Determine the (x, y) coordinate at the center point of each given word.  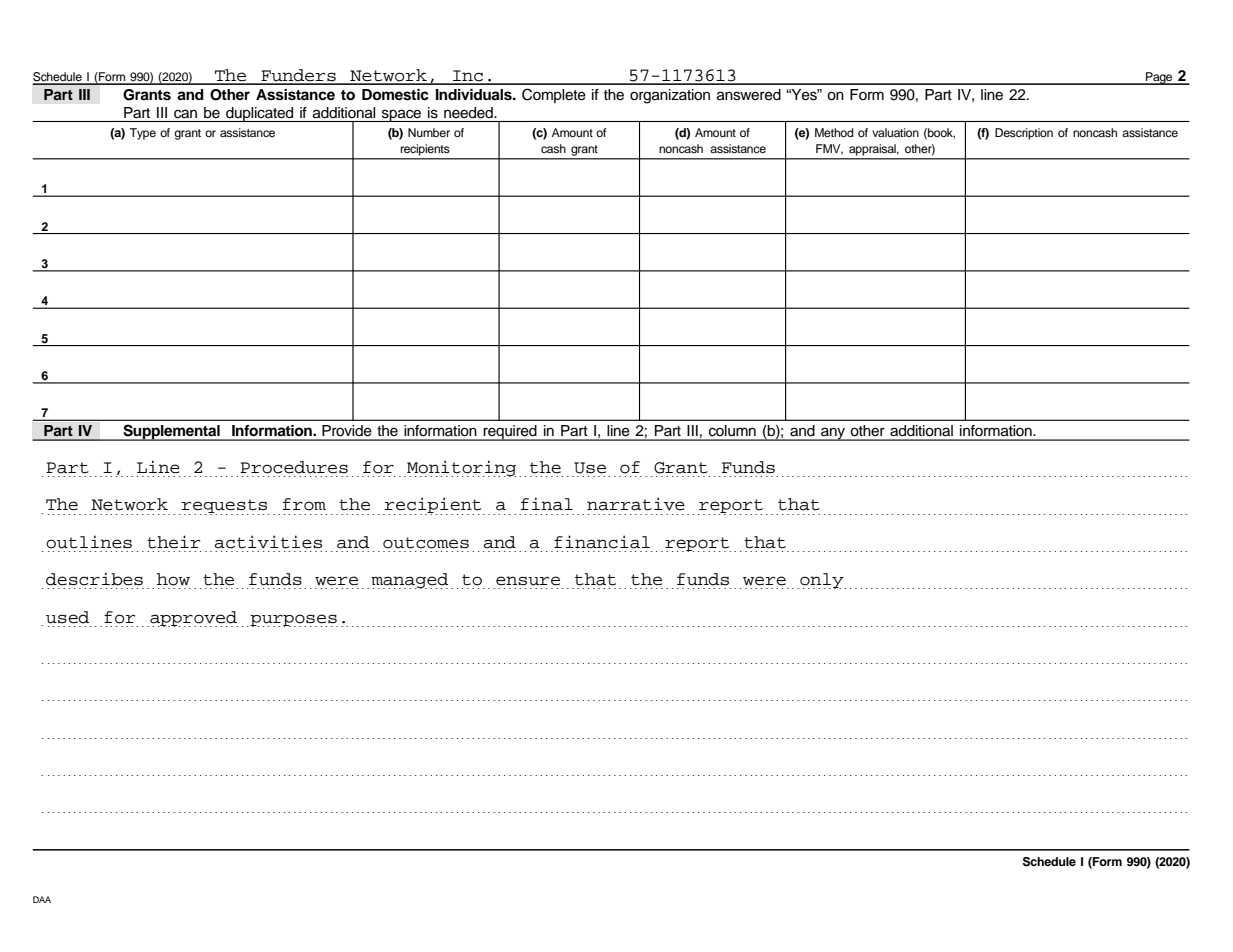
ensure (528, 581)
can (185, 114)
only (822, 581)
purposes (293, 620)
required (510, 433)
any (833, 434)
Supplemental (171, 432)
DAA (42, 899)
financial (602, 542)
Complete (554, 95)
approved (193, 619)
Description (1024, 134)
